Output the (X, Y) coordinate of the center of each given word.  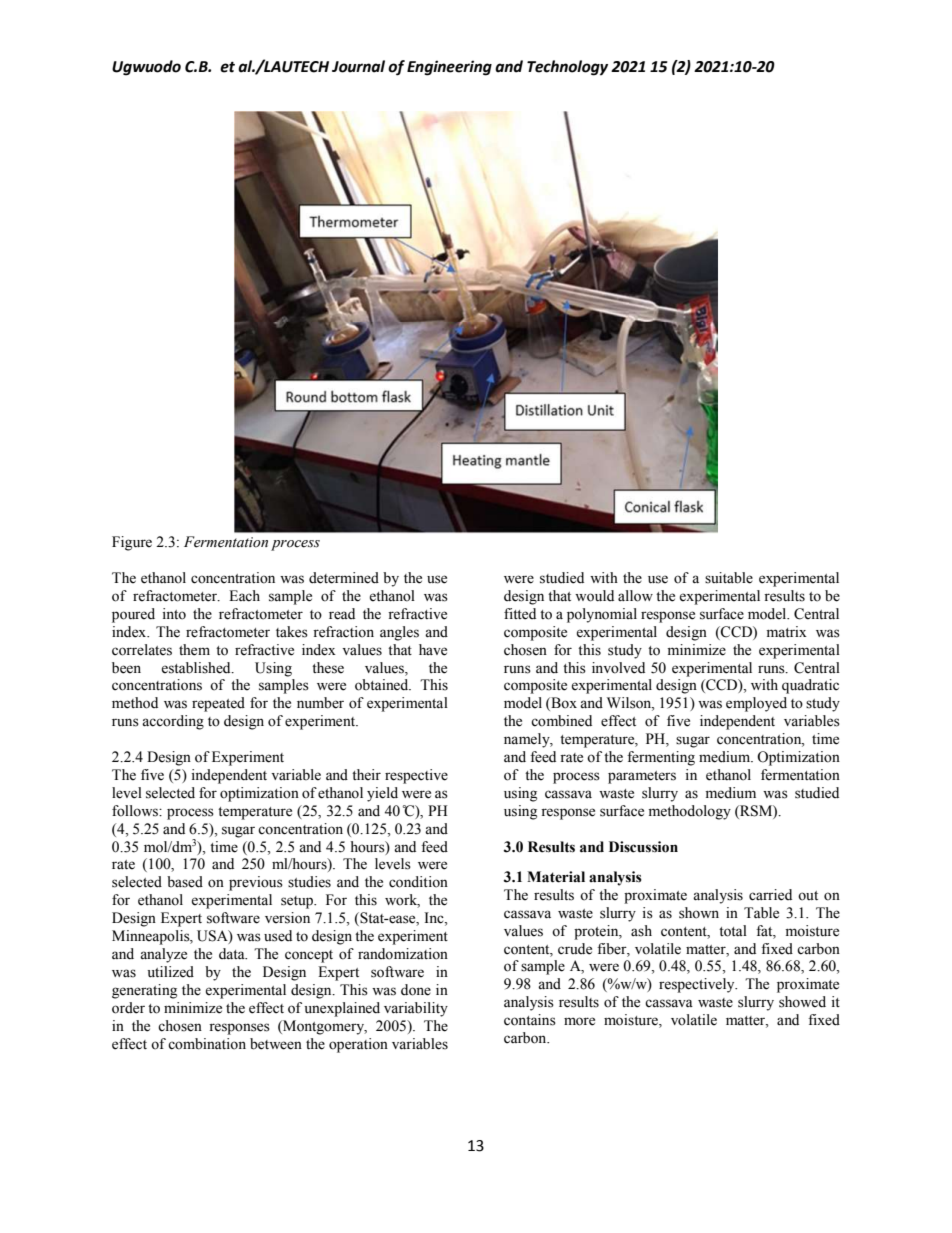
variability (416, 1009)
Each (244, 596)
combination (207, 1044)
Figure (132, 543)
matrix (787, 632)
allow (635, 596)
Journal (358, 66)
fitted (520, 614)
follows (136, 811)
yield (382, 794)
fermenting (661, 758)
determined (344, 578)
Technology (567, 68)
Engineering (449, 68)
